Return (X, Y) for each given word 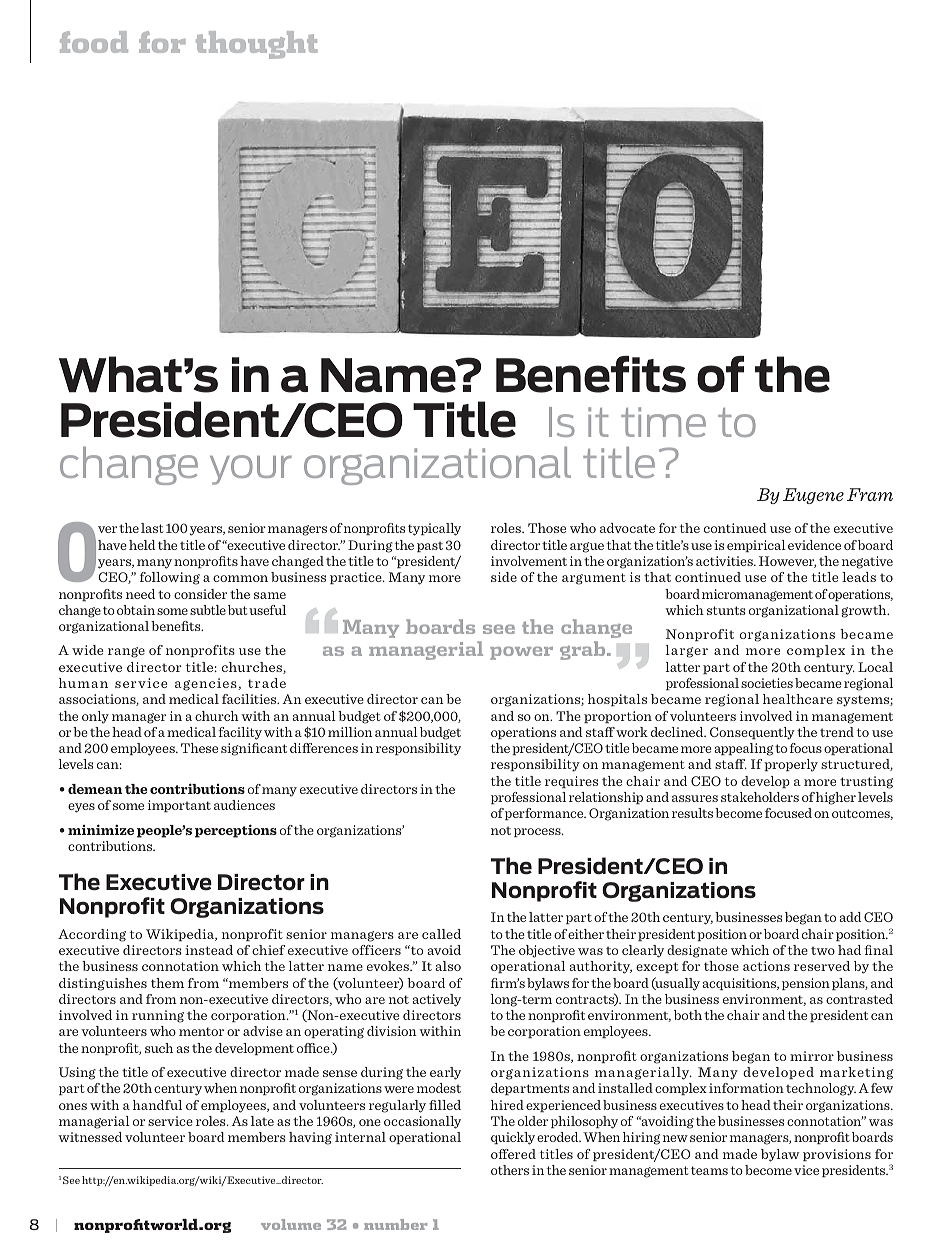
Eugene (813, 496)
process (538, 832)
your (251, 470)
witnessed (90, 1137)
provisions (837, 1155)
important (179, 806)
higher (836, 798)
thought (257, 45)
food (94, 42)
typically (434, 529)
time (663, 422)
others (510, 1170)
